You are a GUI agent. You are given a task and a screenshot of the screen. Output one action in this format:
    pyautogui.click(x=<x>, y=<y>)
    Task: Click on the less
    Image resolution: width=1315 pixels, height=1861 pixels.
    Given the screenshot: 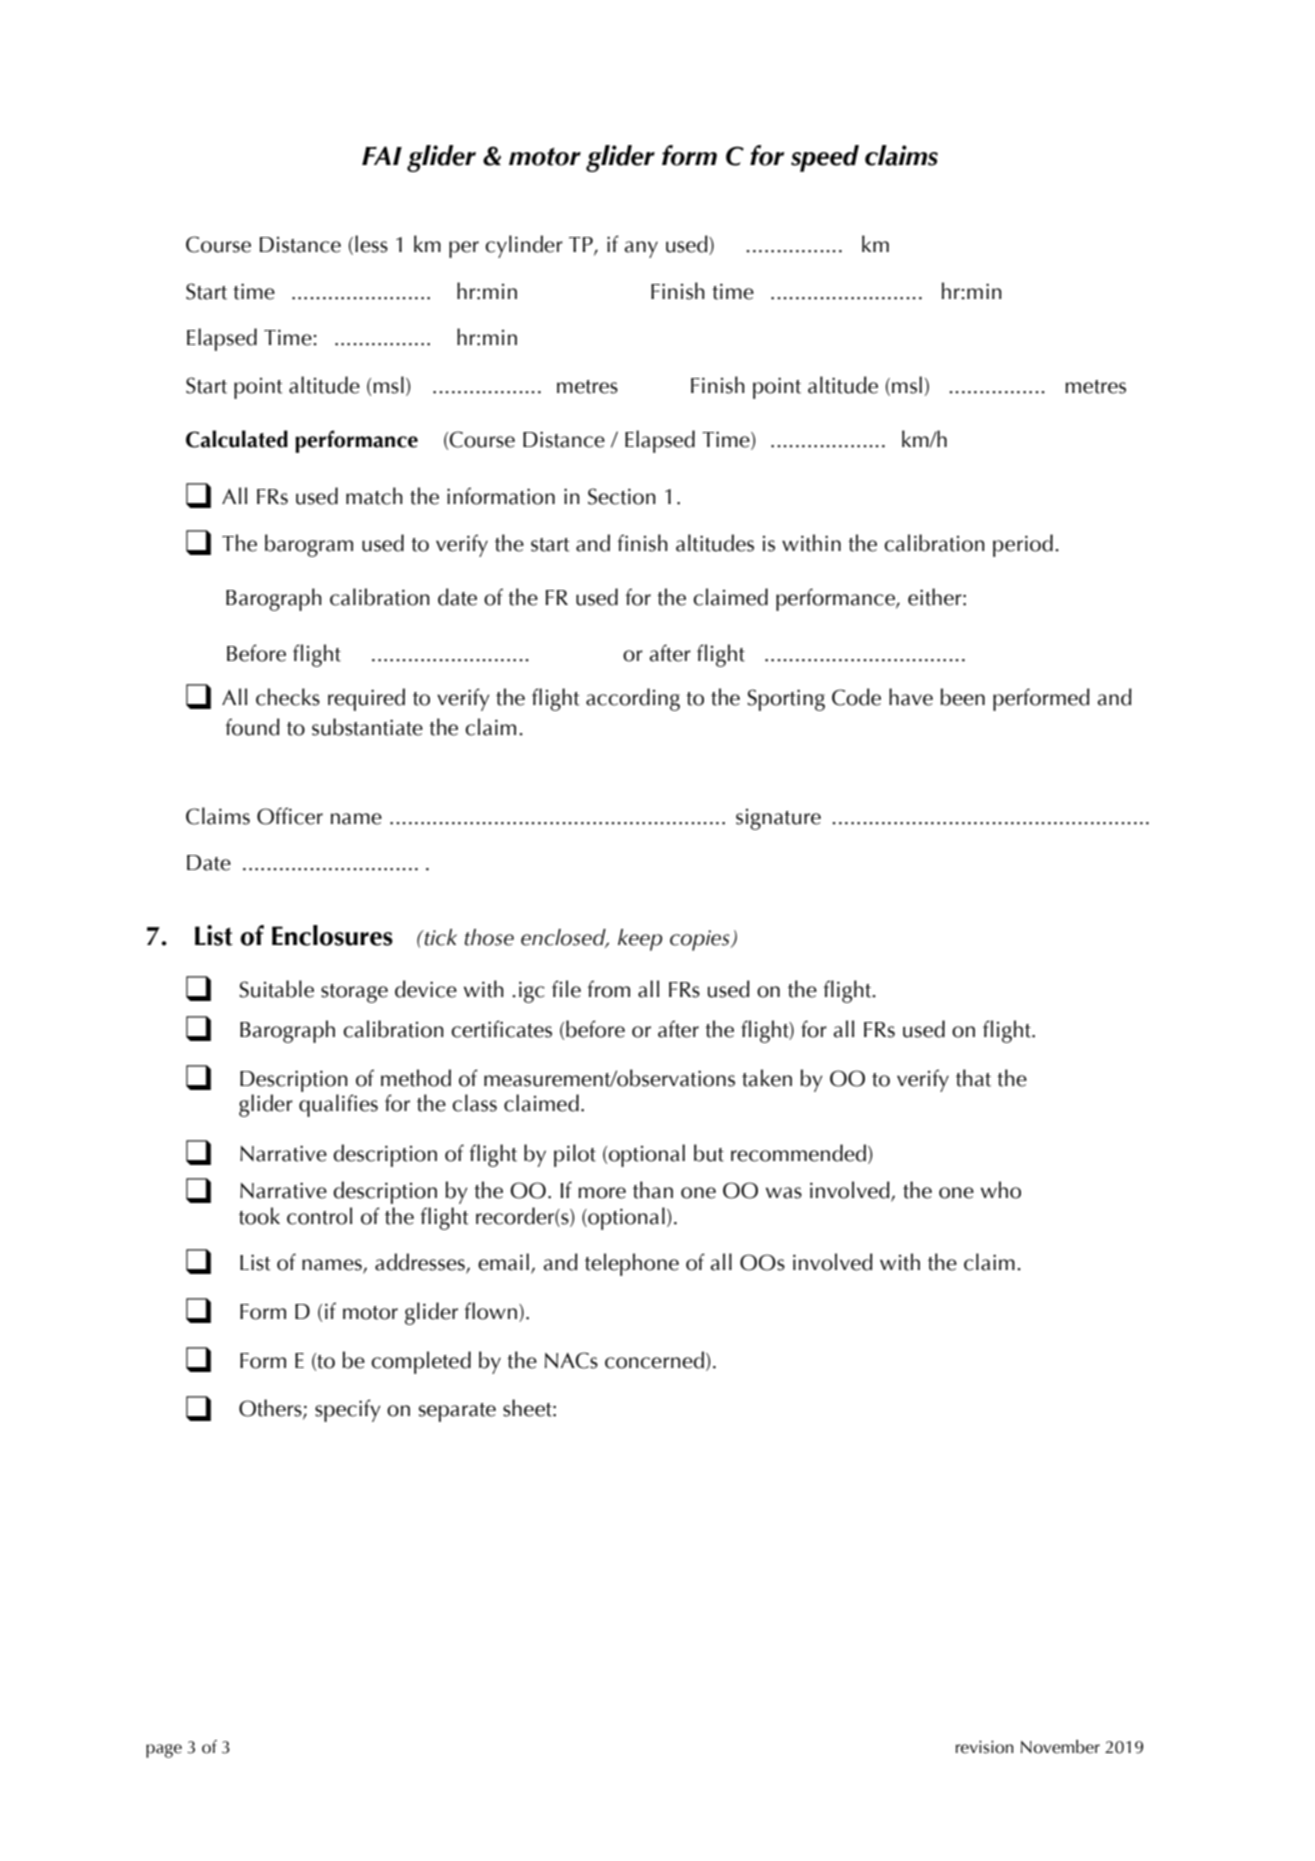 What is the action you would take?
    pyautogui.click(x=371, y=244)
